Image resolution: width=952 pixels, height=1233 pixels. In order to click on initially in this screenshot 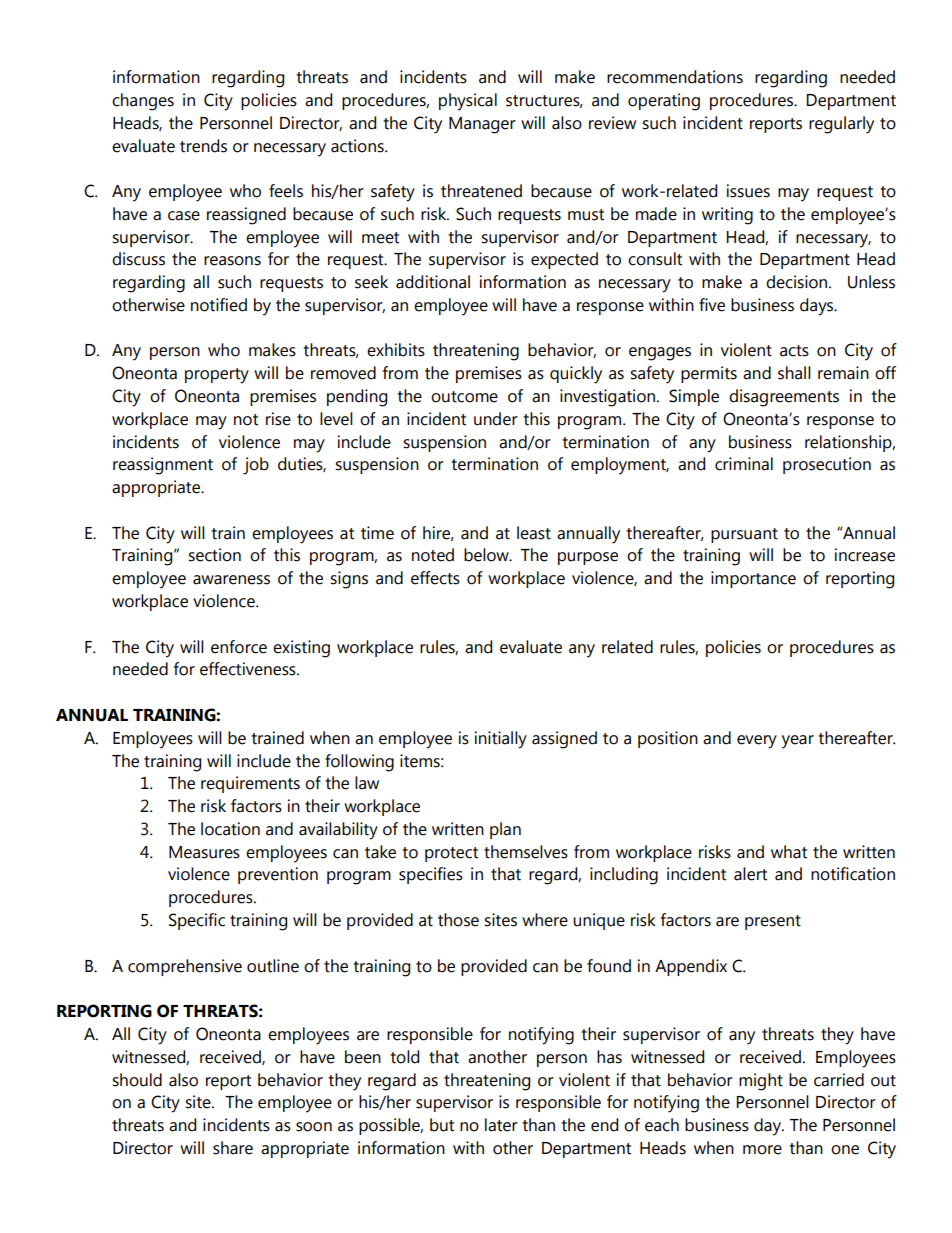, I will do `click(501, 740)`.
